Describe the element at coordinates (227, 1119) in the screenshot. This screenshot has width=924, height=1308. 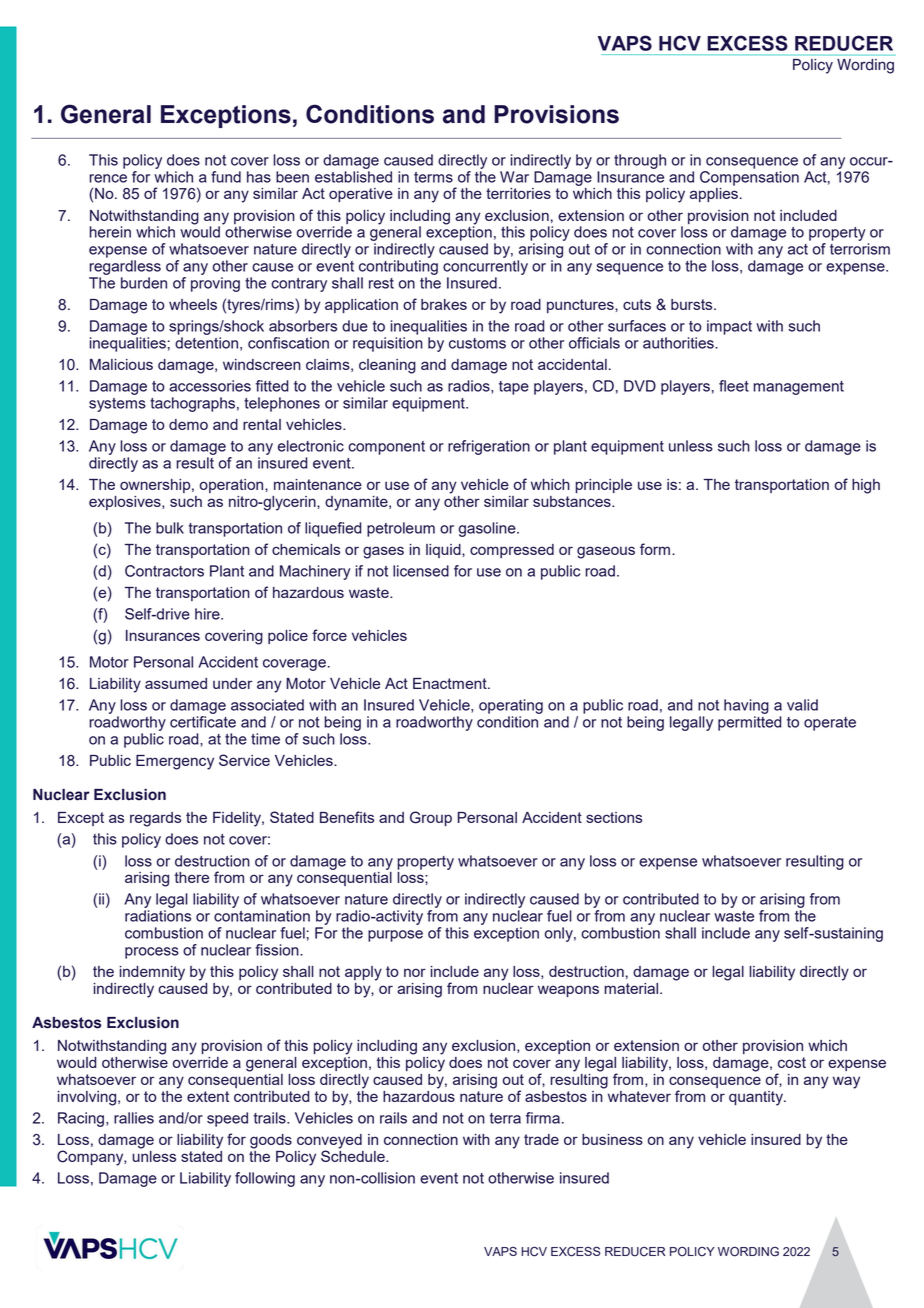
I see `speed` at that location.
